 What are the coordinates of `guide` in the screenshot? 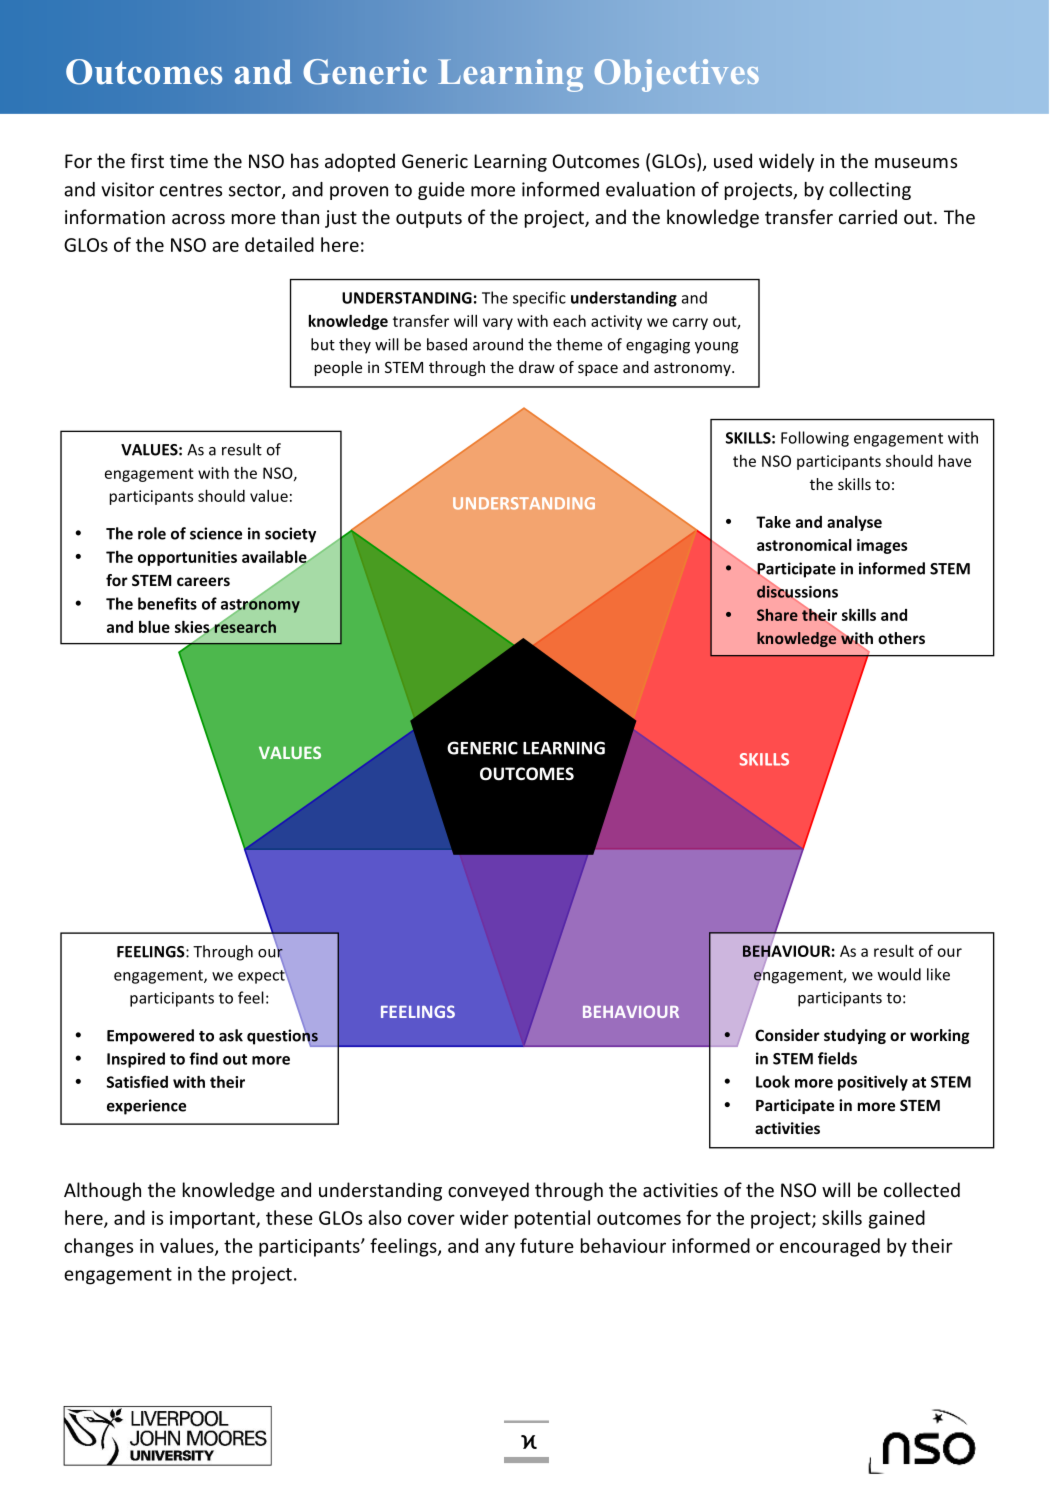 It's located at (441, 191).
